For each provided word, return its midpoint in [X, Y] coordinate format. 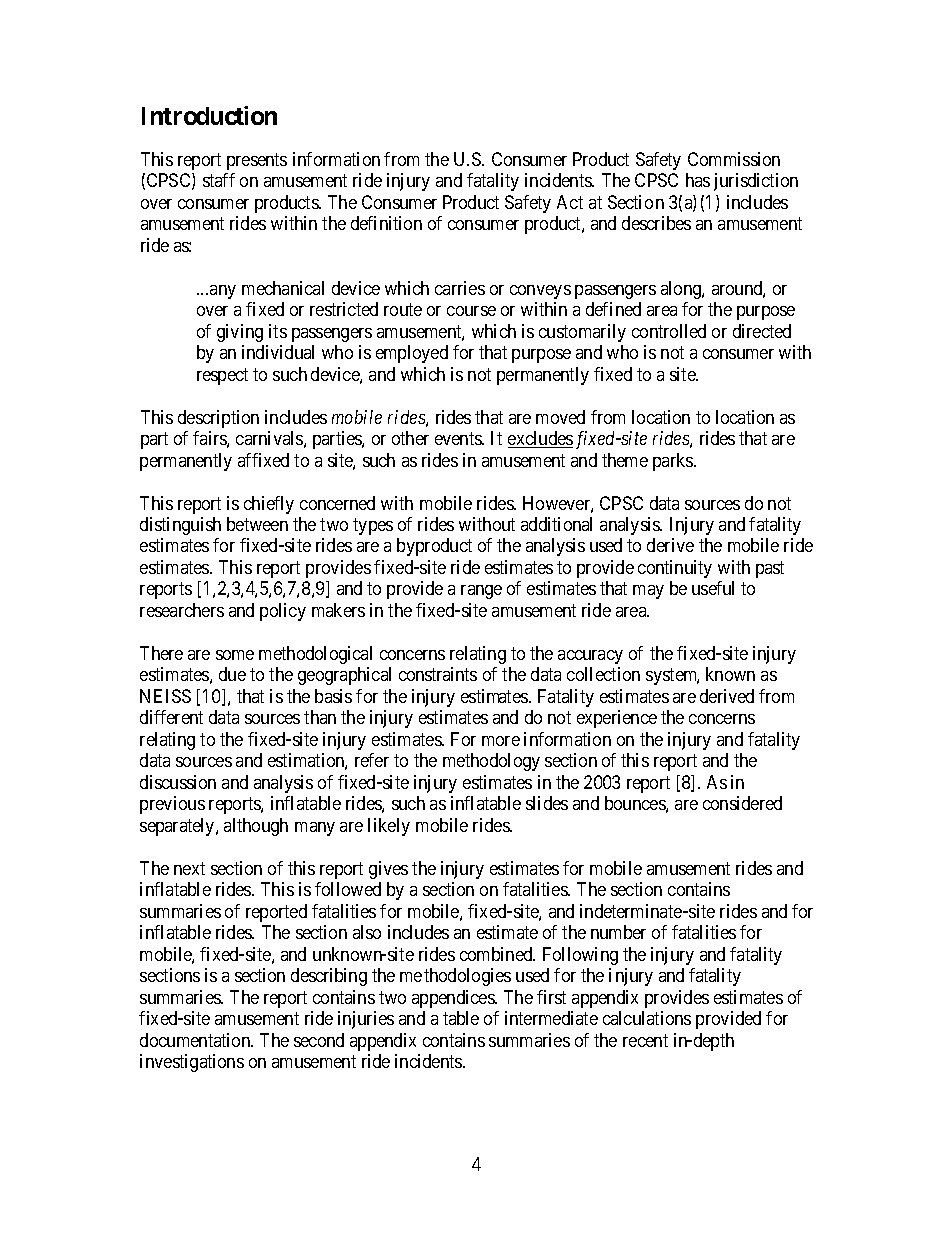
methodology [491, 762]
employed [412, 354]
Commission [734, 159]
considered [742, 803]
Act [570, 202]
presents [257, 161]
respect [222, 376]
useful [713, 588]
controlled [669, 331]
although [256, 827]
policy [283, 612]
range [481, 592]
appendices [454, 999]
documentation [196, 1040]
